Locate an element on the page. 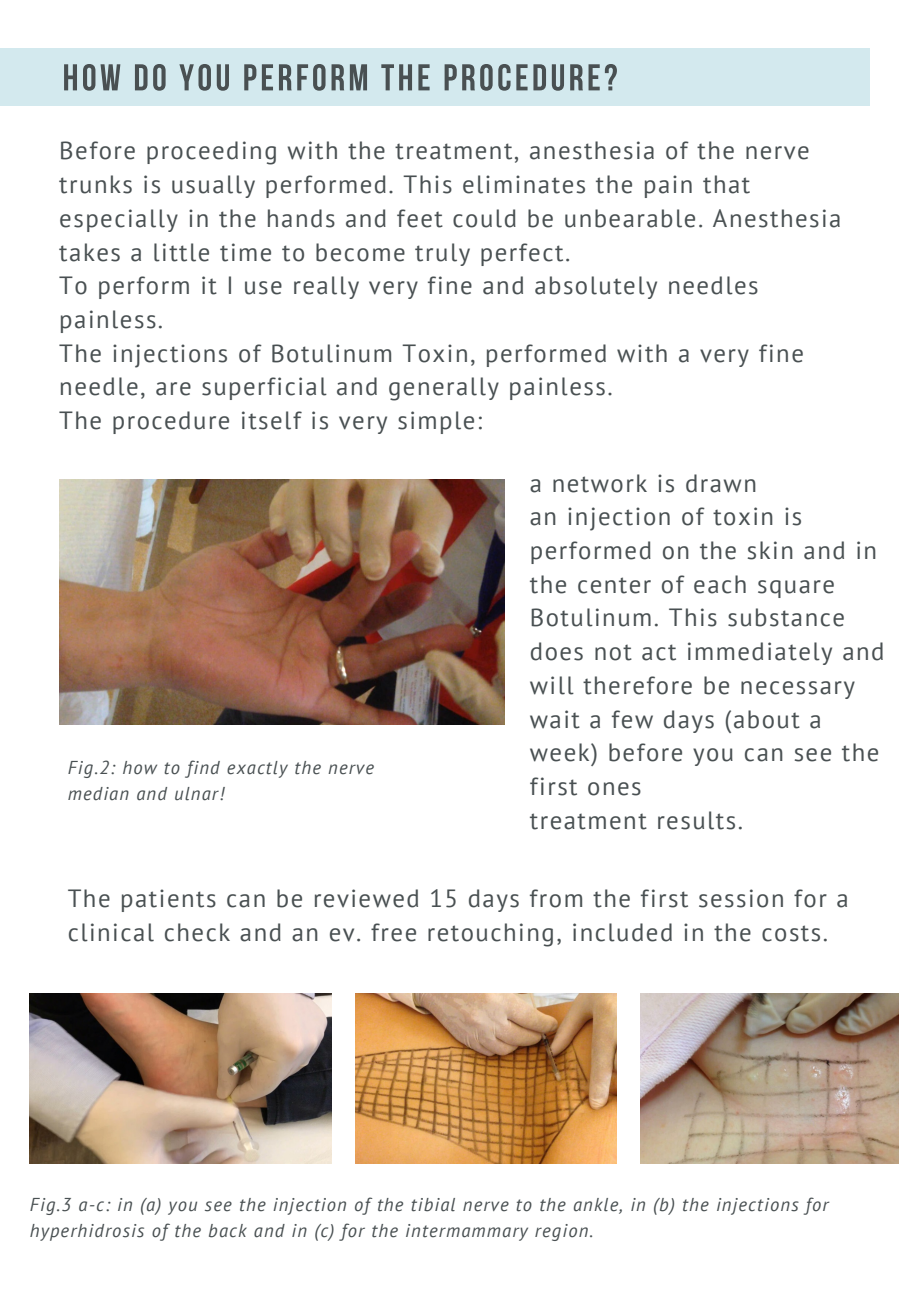 The width and height of the document is (924, 1308). region is located at coordinates (561, 1232).
